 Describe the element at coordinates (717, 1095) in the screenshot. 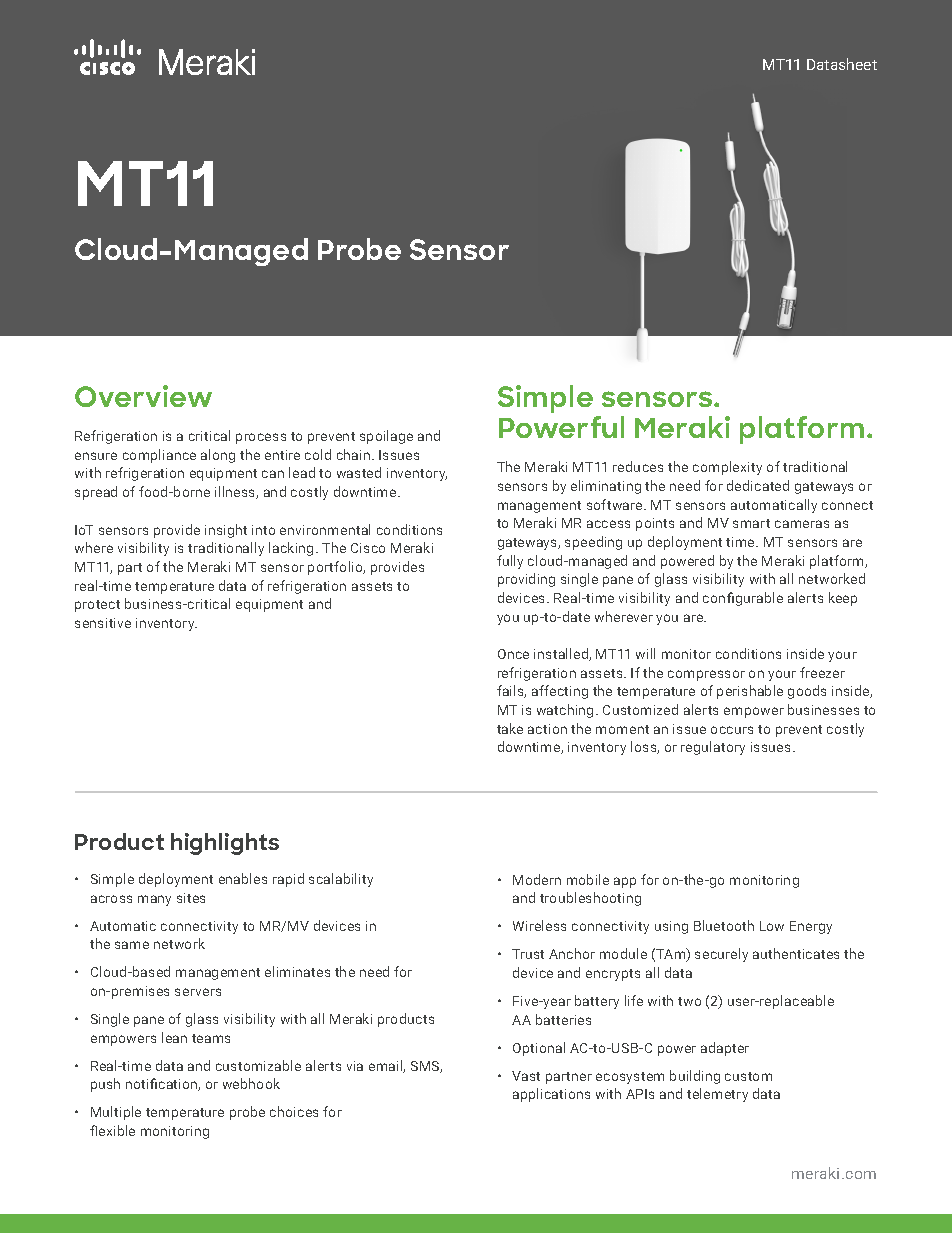

I see `telemetry` at that location.
